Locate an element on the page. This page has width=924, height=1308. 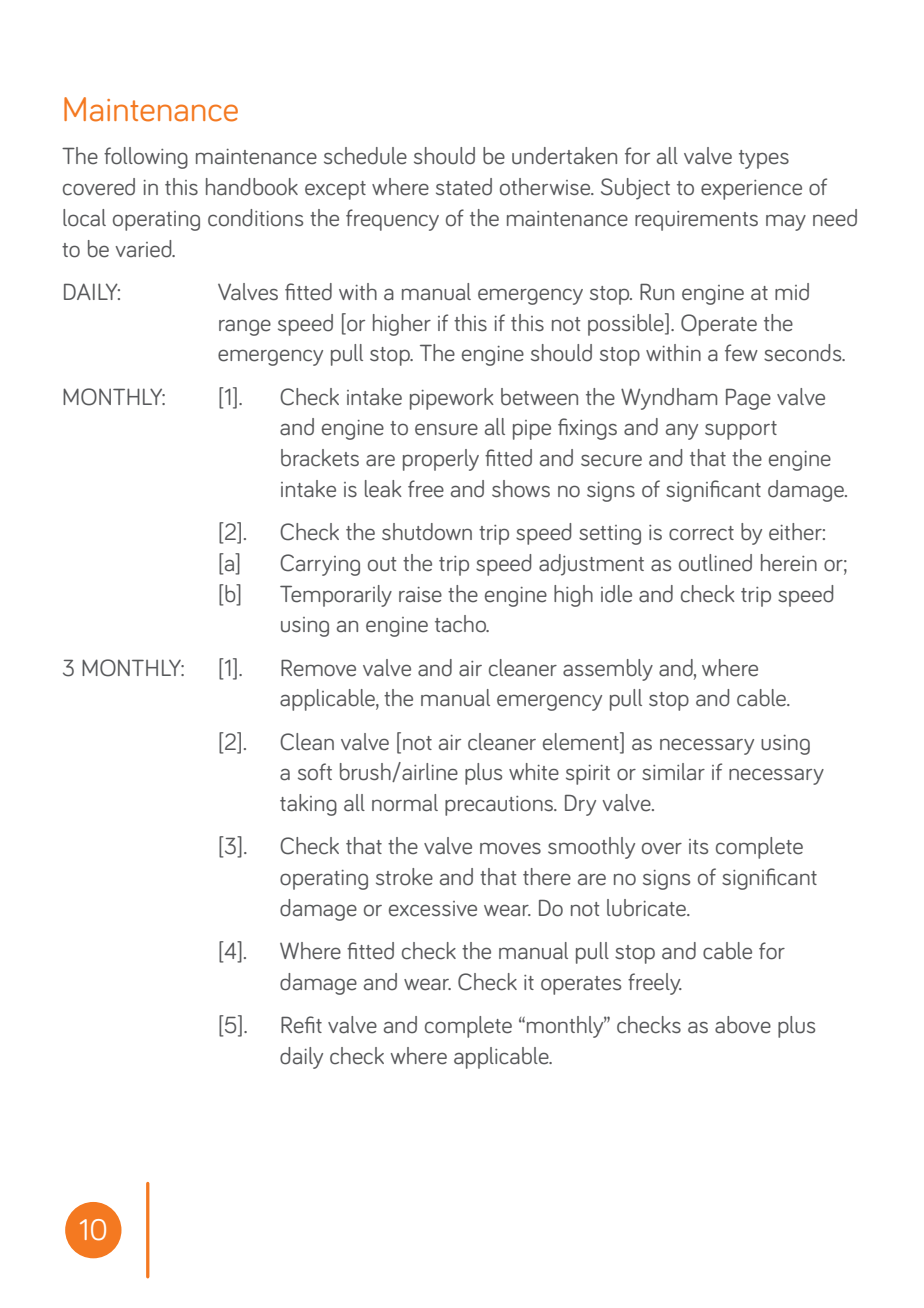
following is located at coordinates (146, 158).
